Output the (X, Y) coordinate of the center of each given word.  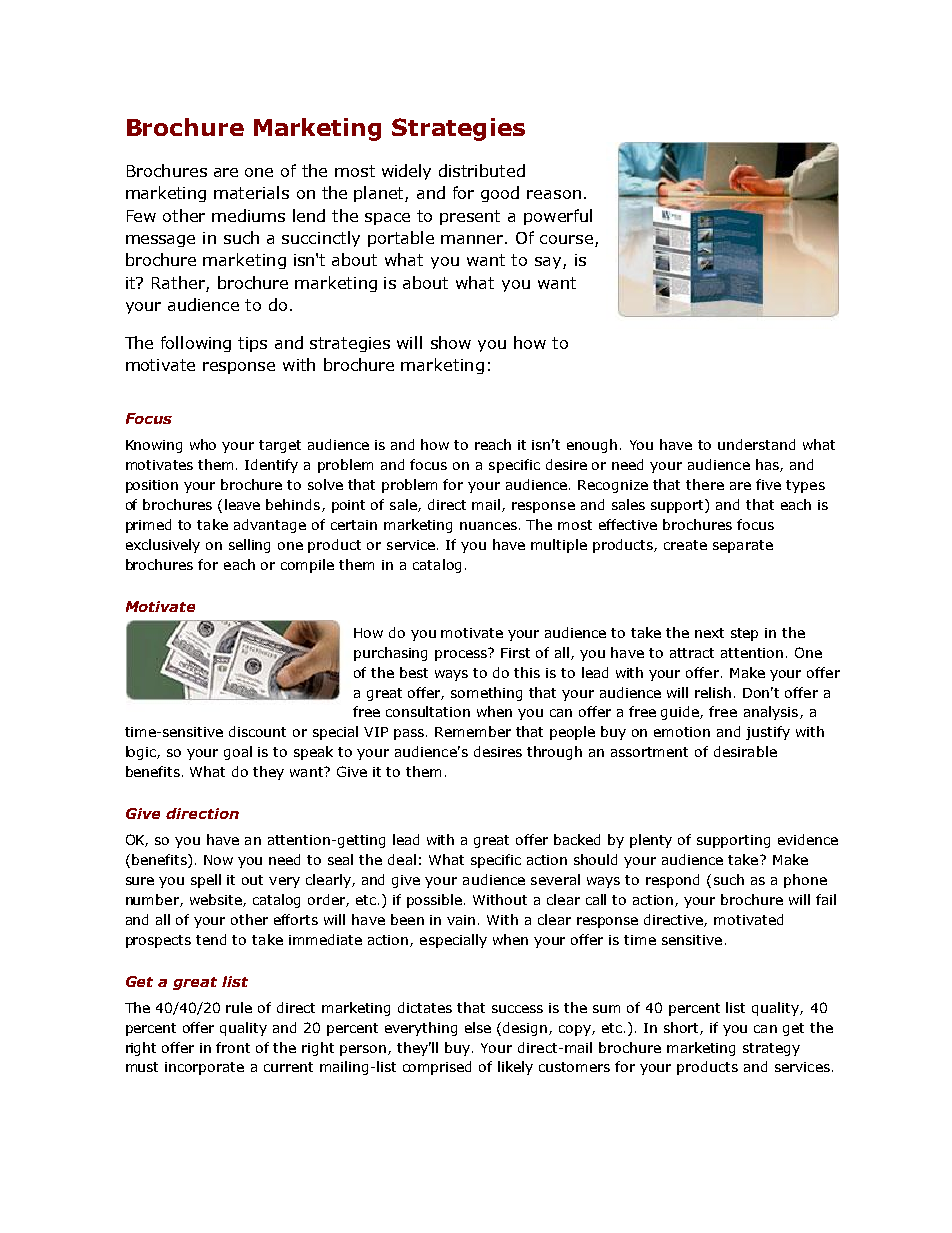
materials (251, 192)
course (568, 241)
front (233, 1047)
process (462, 654)
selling (249, 546)
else (478, 1027)
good (500, 194)
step (744, 634)
